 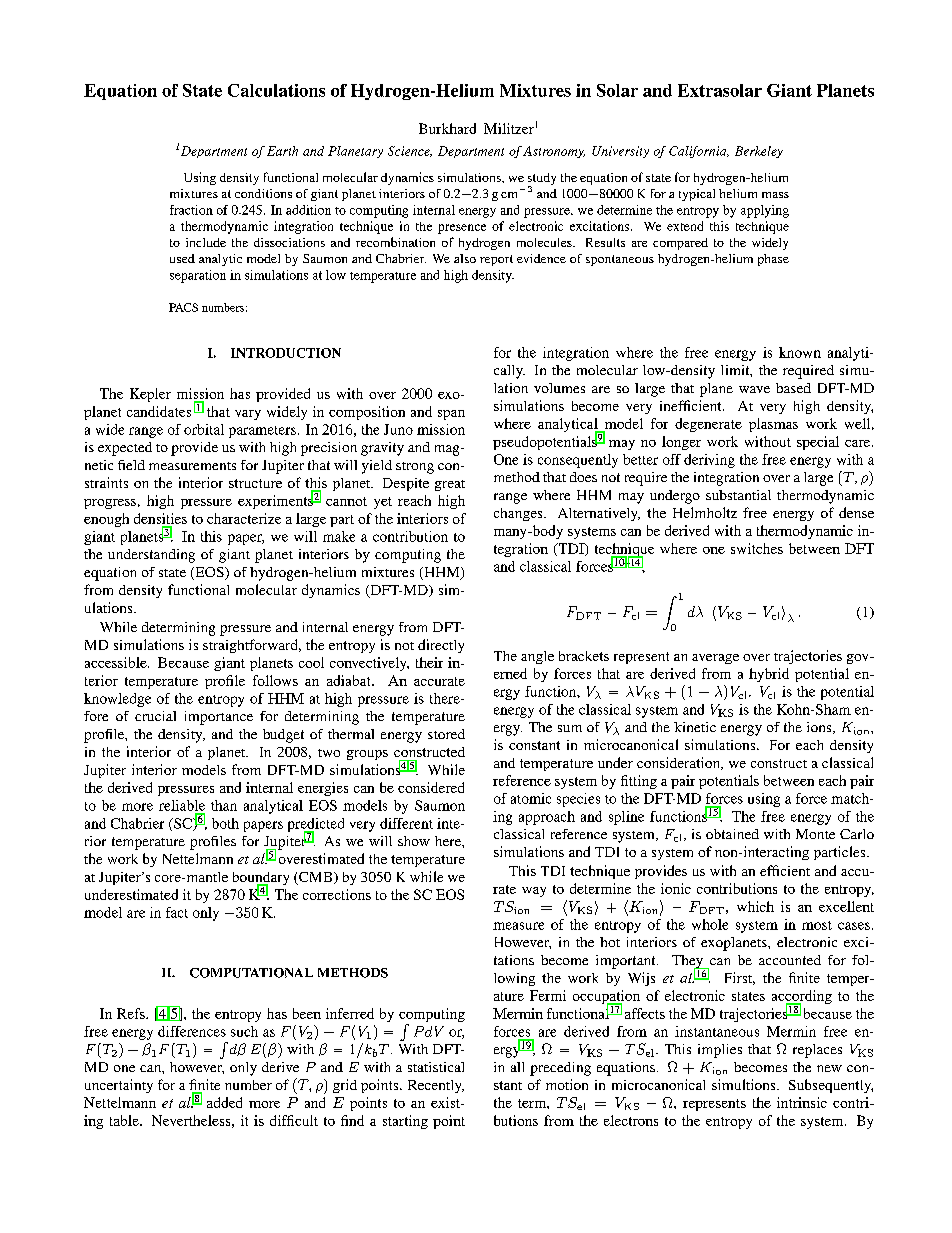 I want to click on study, so click(x=542, y=180).
